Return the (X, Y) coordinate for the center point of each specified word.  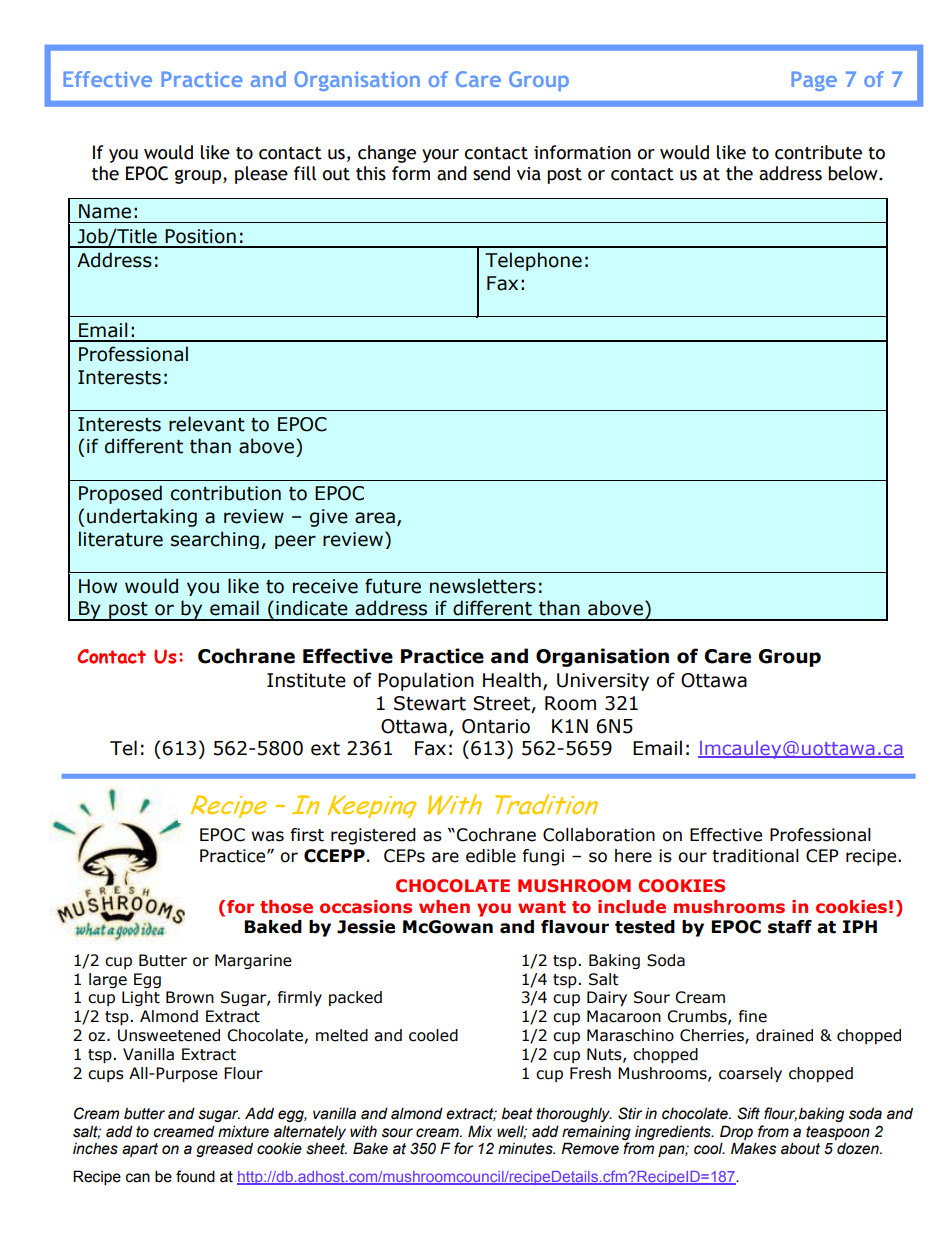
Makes (753, 1148)
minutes (526, 1148)
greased (224, 1149)
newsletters (483, 586)
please (261, 175)
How (98, 586)
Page (814, 81)
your (440, 156)
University (603, 682)
